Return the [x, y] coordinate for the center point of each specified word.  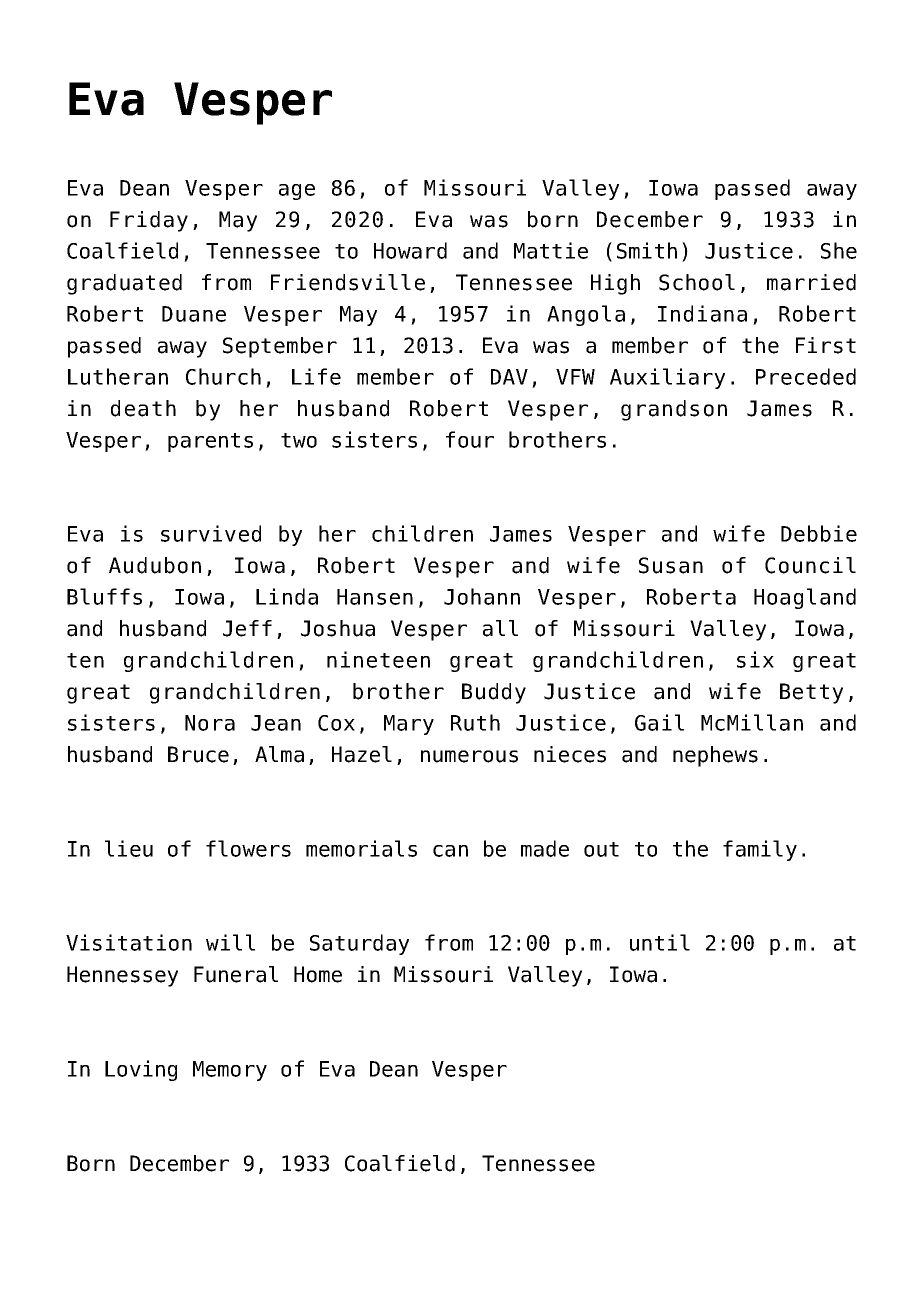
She [839, 250]
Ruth [475, 722]
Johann [482, 596]
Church [223, 376]
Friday [149, 221]
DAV [509, 377]
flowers [248, 848]
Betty [811, 693]
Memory [230, 1071]
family [760, 850]
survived [211, 533]
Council [810, 565]
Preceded [806, 376]
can [450, 851]
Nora [210, 723]
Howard [410, 250]
